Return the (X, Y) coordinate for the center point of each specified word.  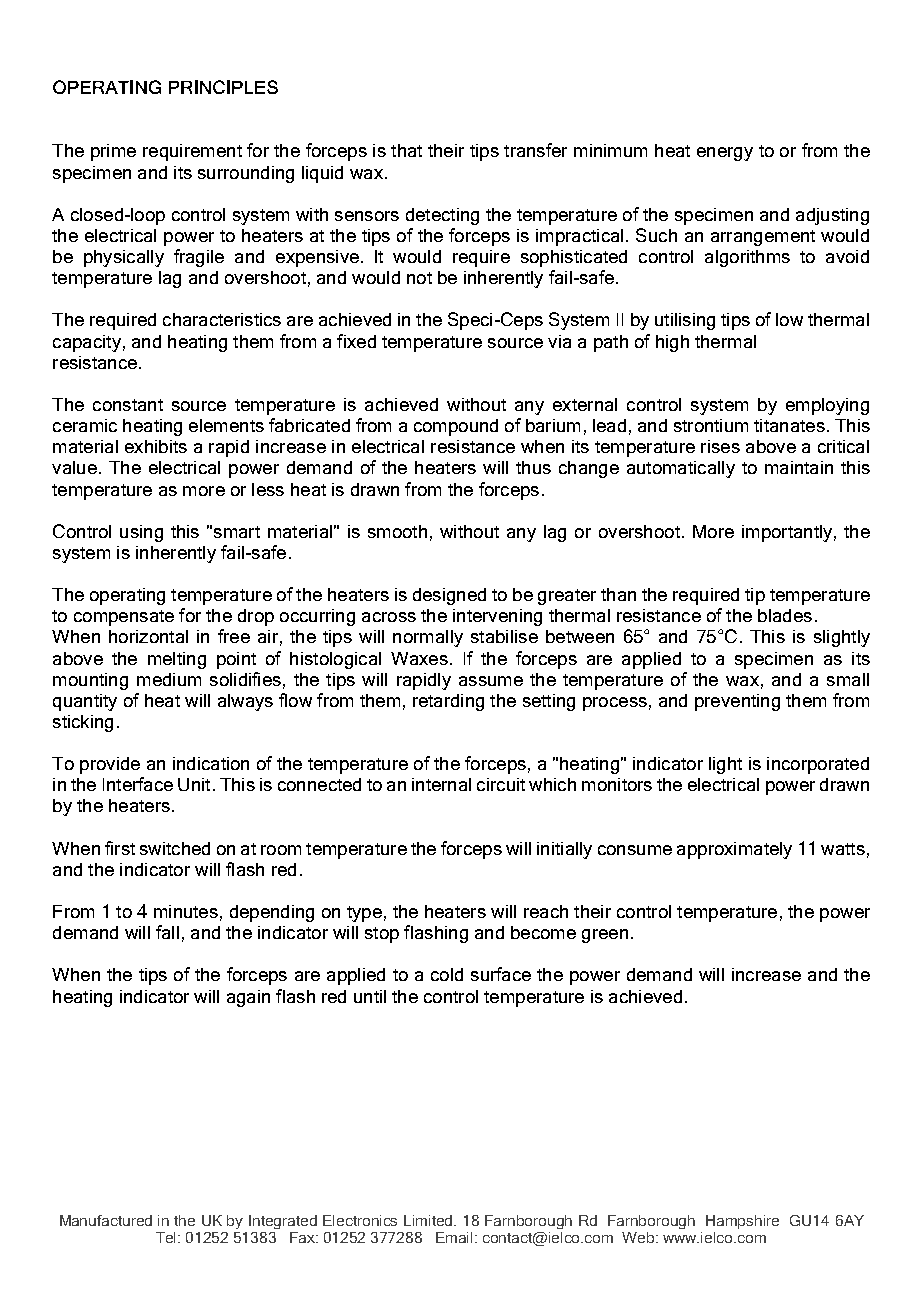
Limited (430, 1220)
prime (113, 152)
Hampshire (742, 1222)
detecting (442, 216)
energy (725, 154)
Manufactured (106, 1220)
